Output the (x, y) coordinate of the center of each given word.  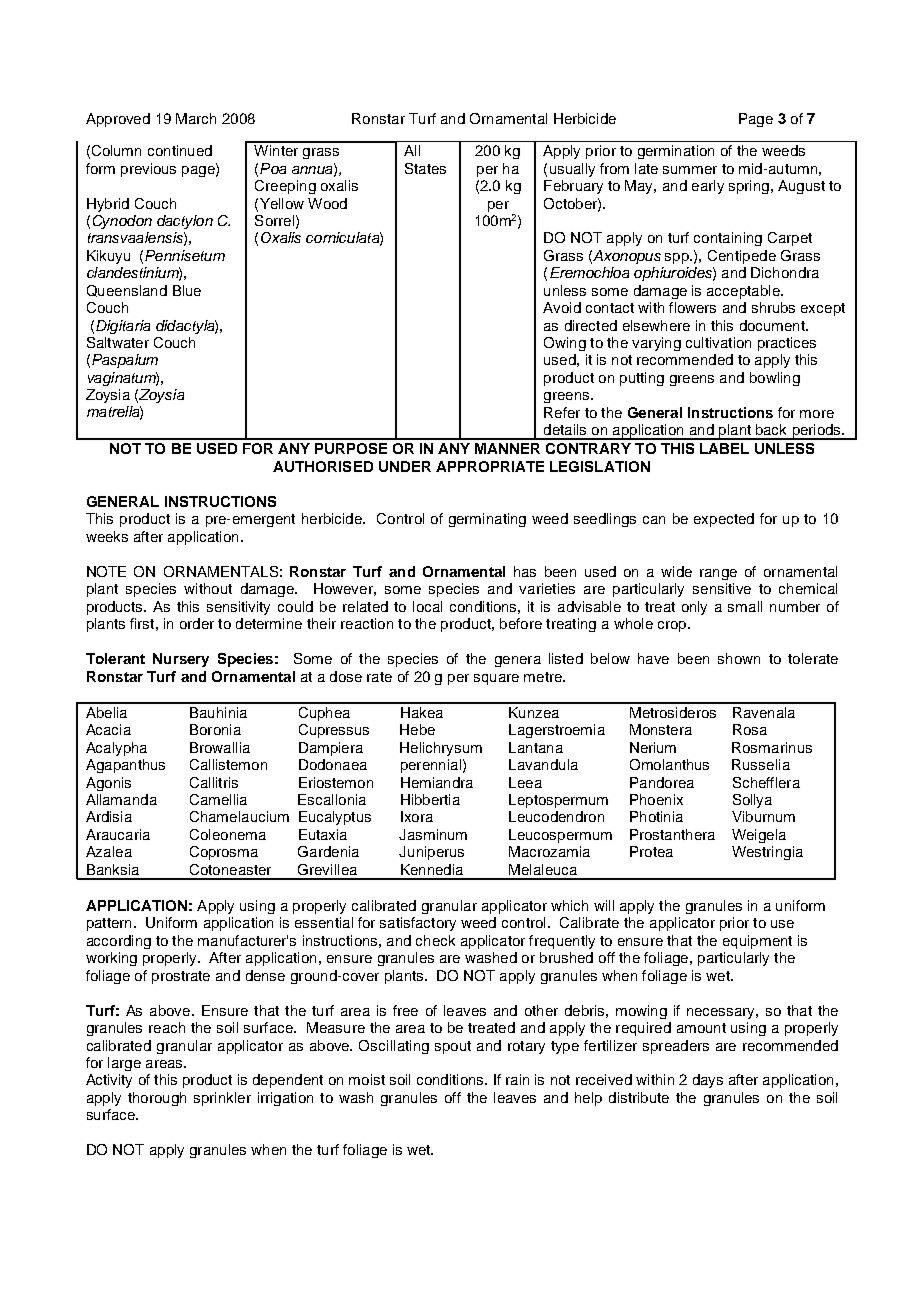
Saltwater (118, 342)
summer (690, 170)
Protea (651, 851)
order (197, 623)
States (425, 168)
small (745, 606)
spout (453, 1047)
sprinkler (222, 1099)
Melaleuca (543, 869)
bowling (775, 379)
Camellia (218, 799)
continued (180, 150)
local (427, 606)
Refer (562, 412)
